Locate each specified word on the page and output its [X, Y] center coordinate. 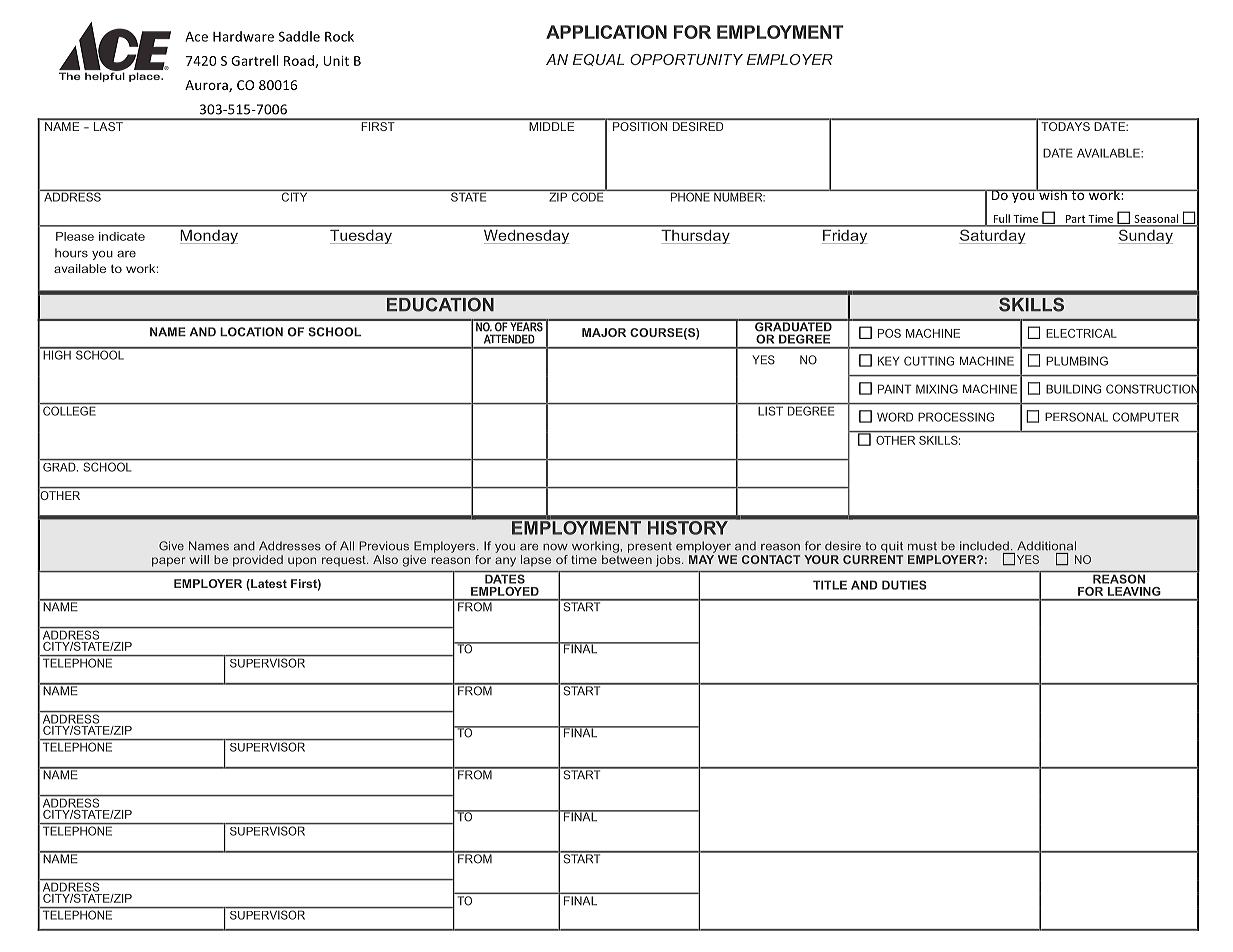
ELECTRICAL [1081, 333]
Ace [196, 36]
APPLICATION [606, 32]
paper [169, 562]
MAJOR [604, 332]
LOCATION [251, 332]
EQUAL [598, 60]
